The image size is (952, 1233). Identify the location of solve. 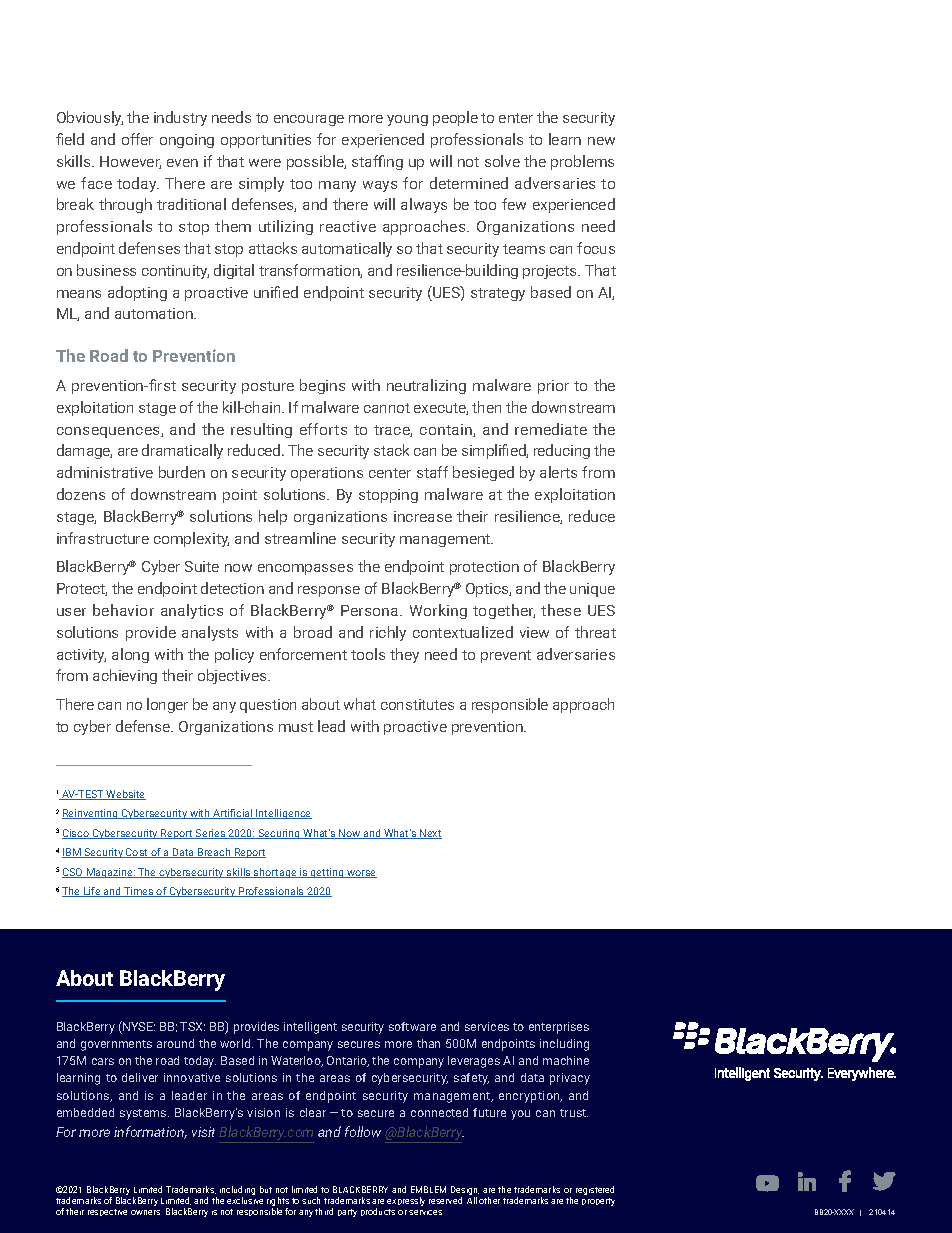
(502, 161).
